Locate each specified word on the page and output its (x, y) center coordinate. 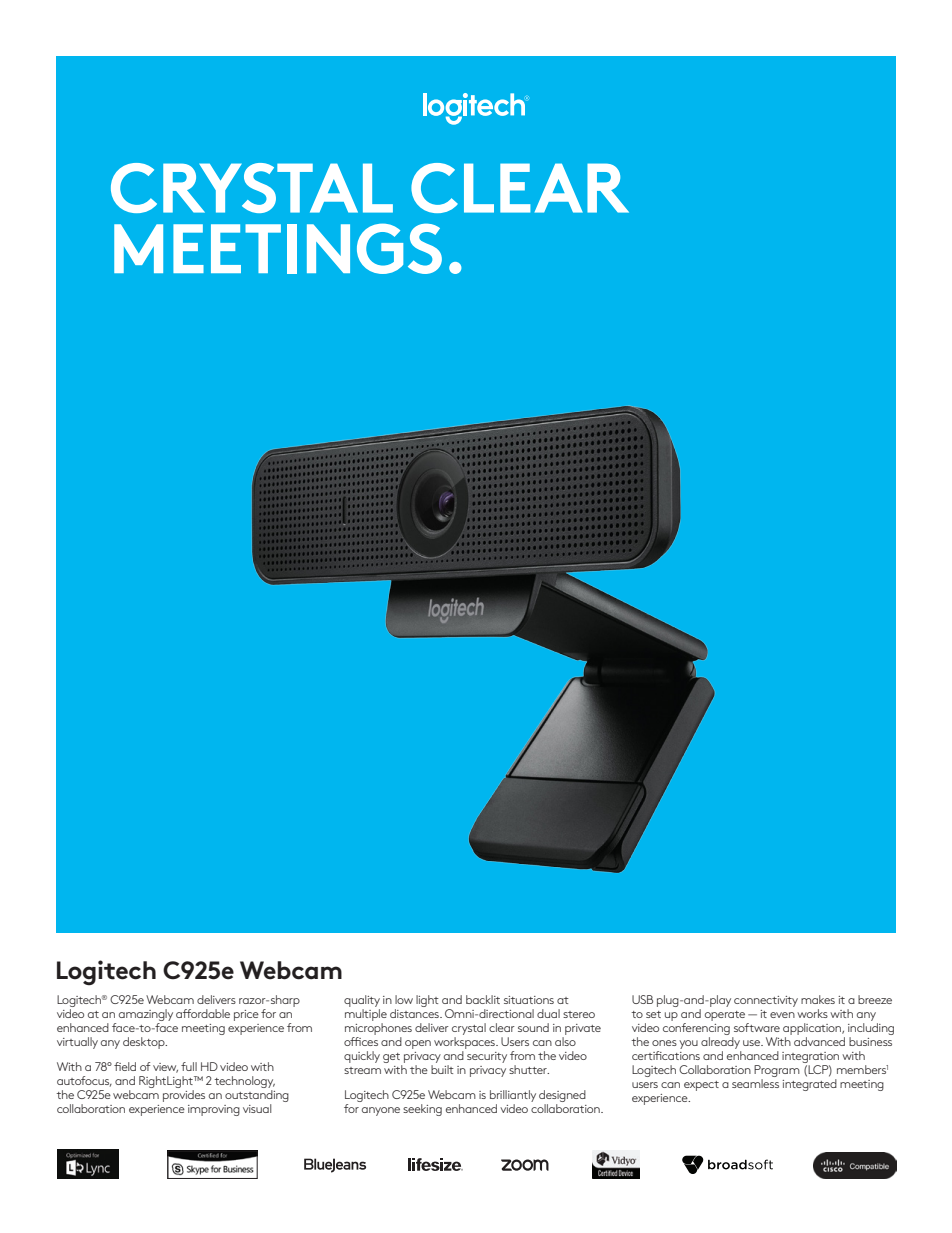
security (487, 1057)
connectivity (766, 1001)
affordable (203, 1013)
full (189, 1066)
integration (810, 1059)
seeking (422, 1110)
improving (214, 1110)
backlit (483, 999)
